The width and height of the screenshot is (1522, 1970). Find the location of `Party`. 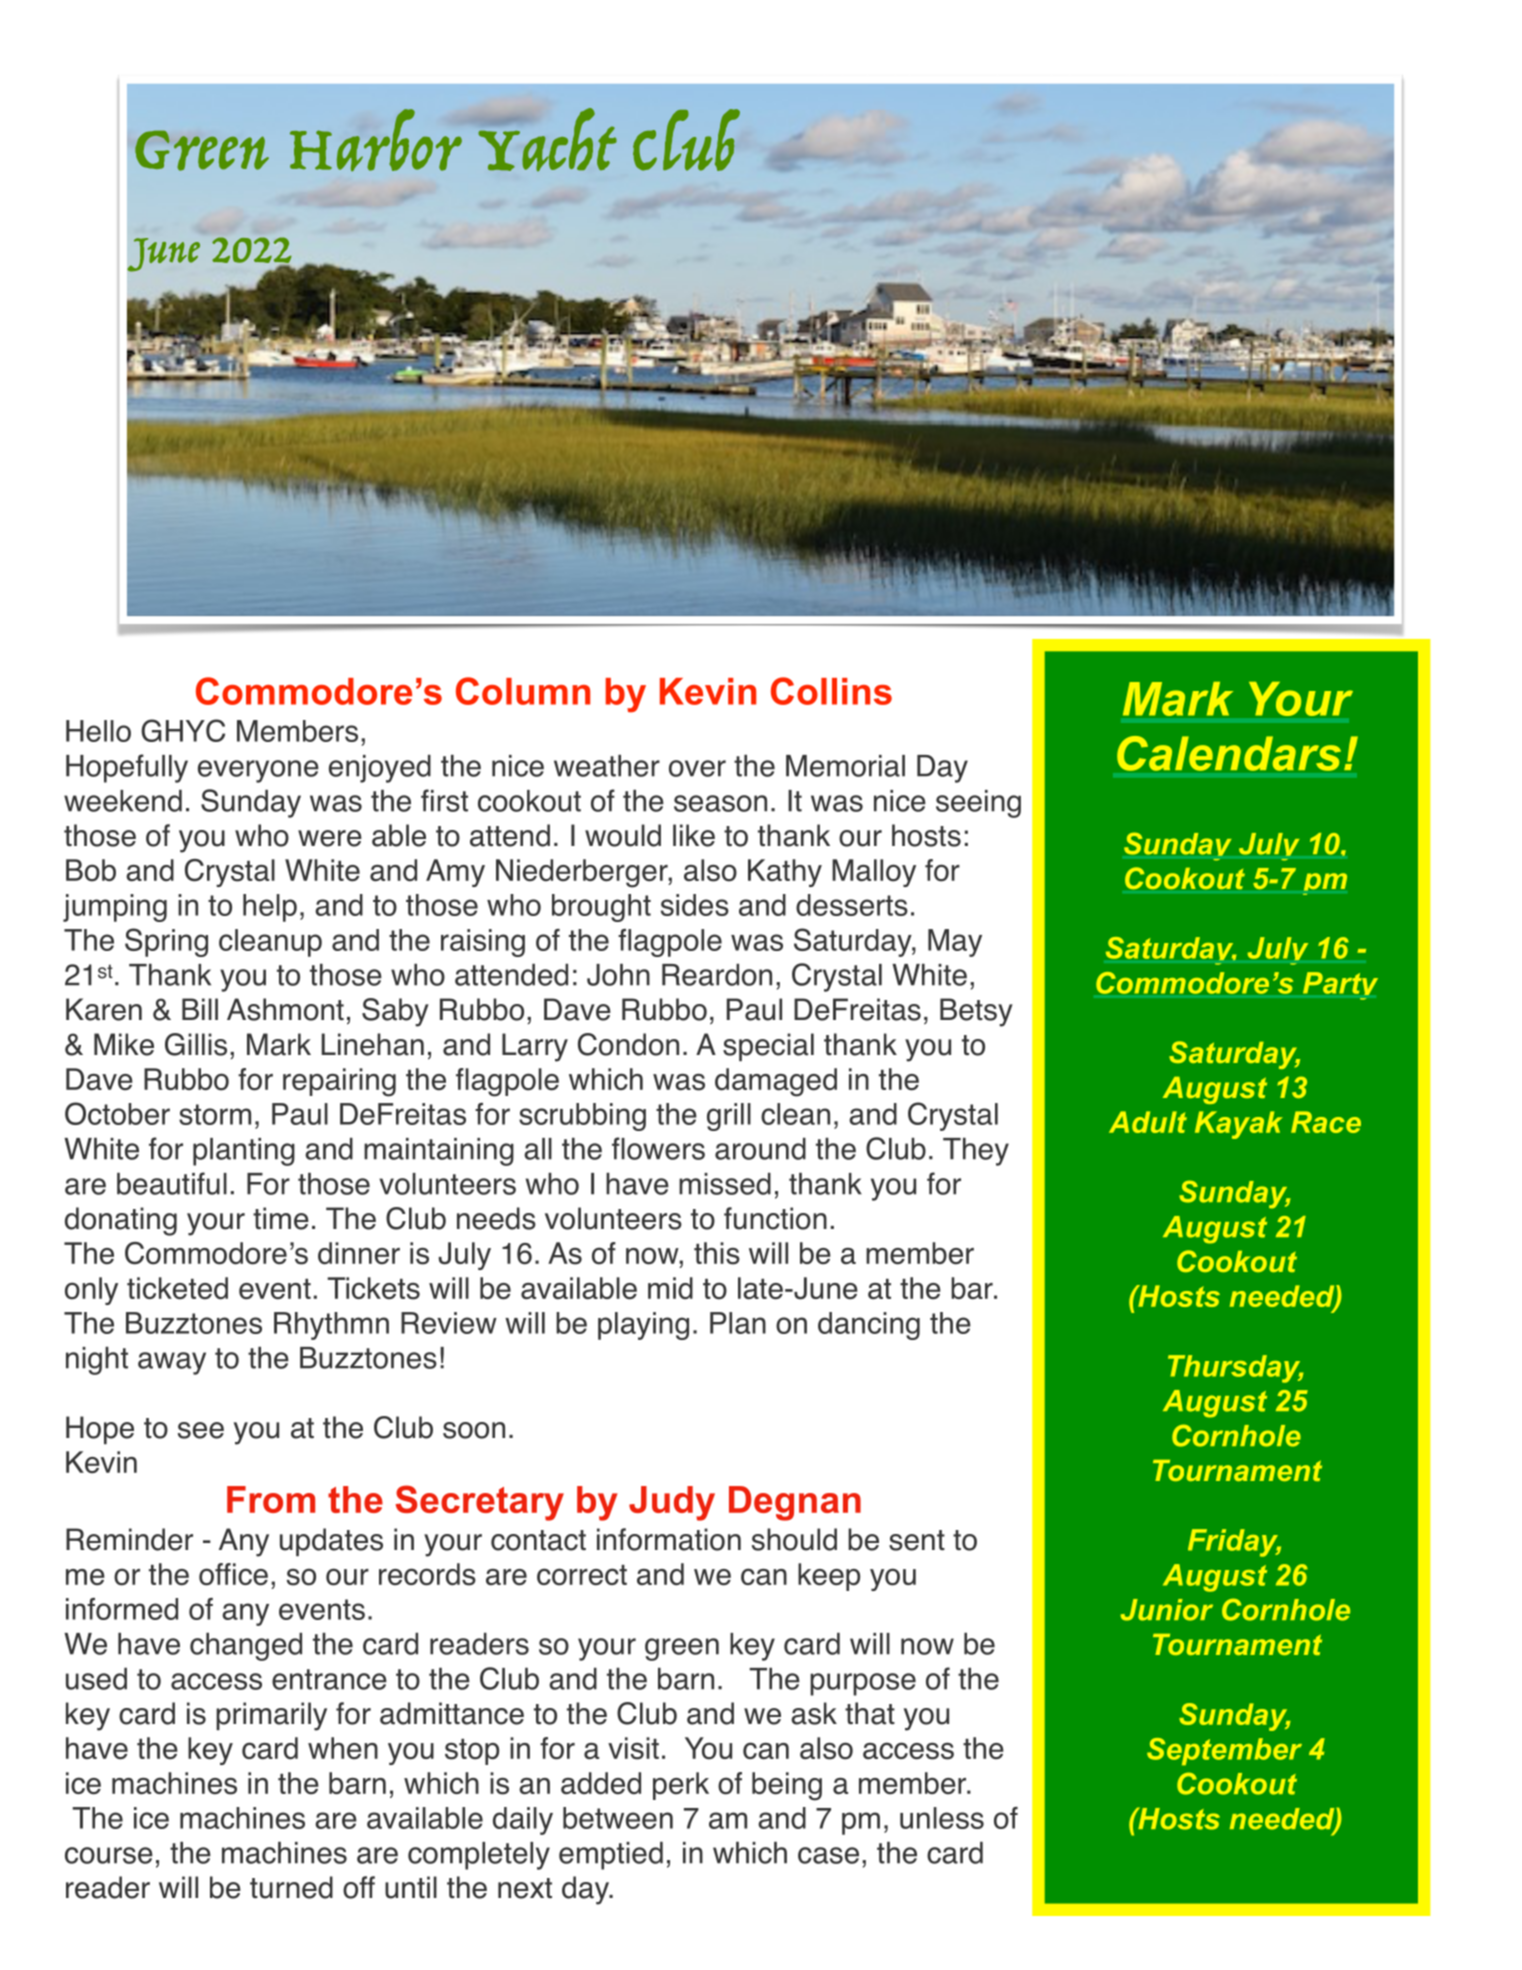

Party is located at coordinates (1340, 986).
